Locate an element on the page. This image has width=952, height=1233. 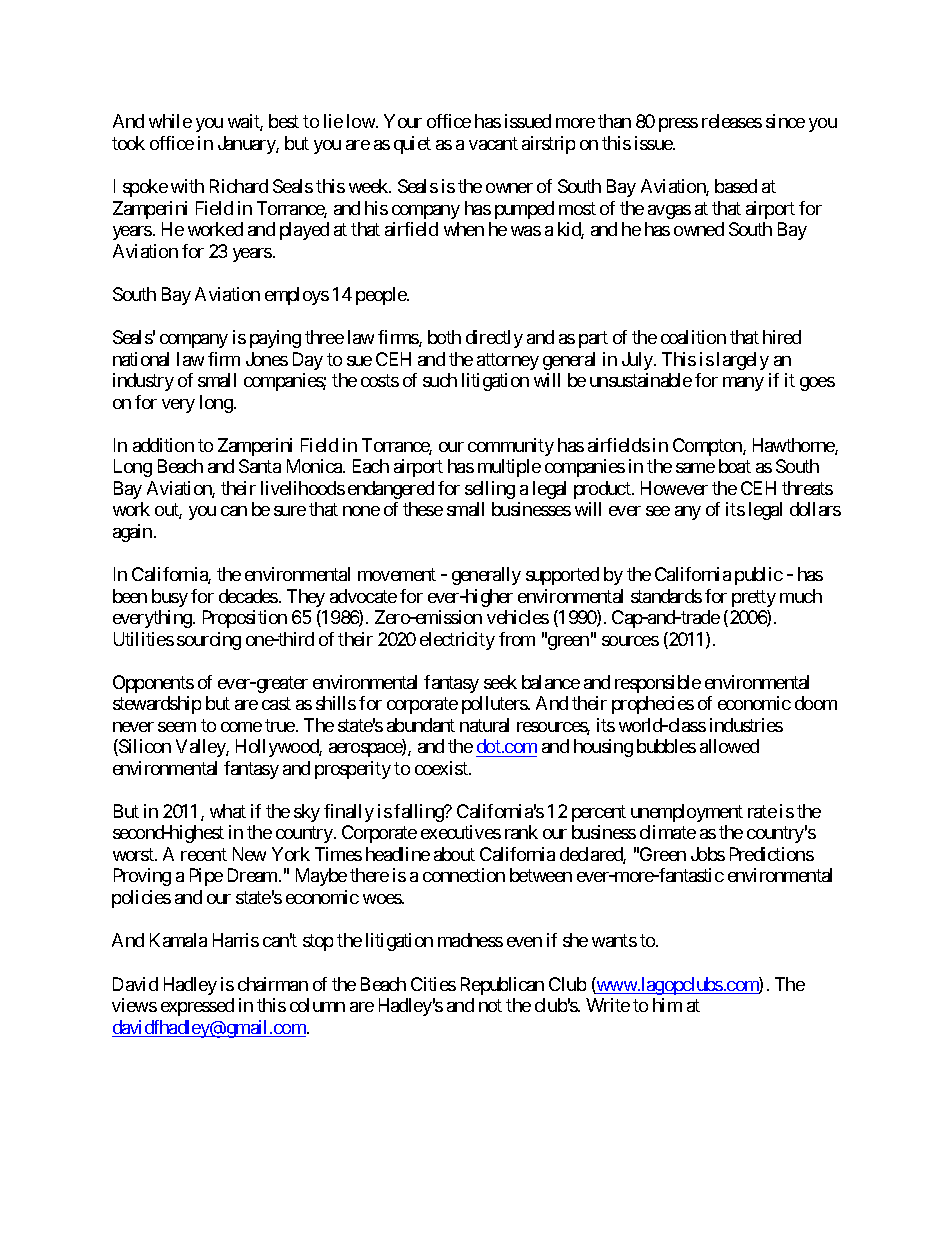
come is located at coordinates (241, 727).
